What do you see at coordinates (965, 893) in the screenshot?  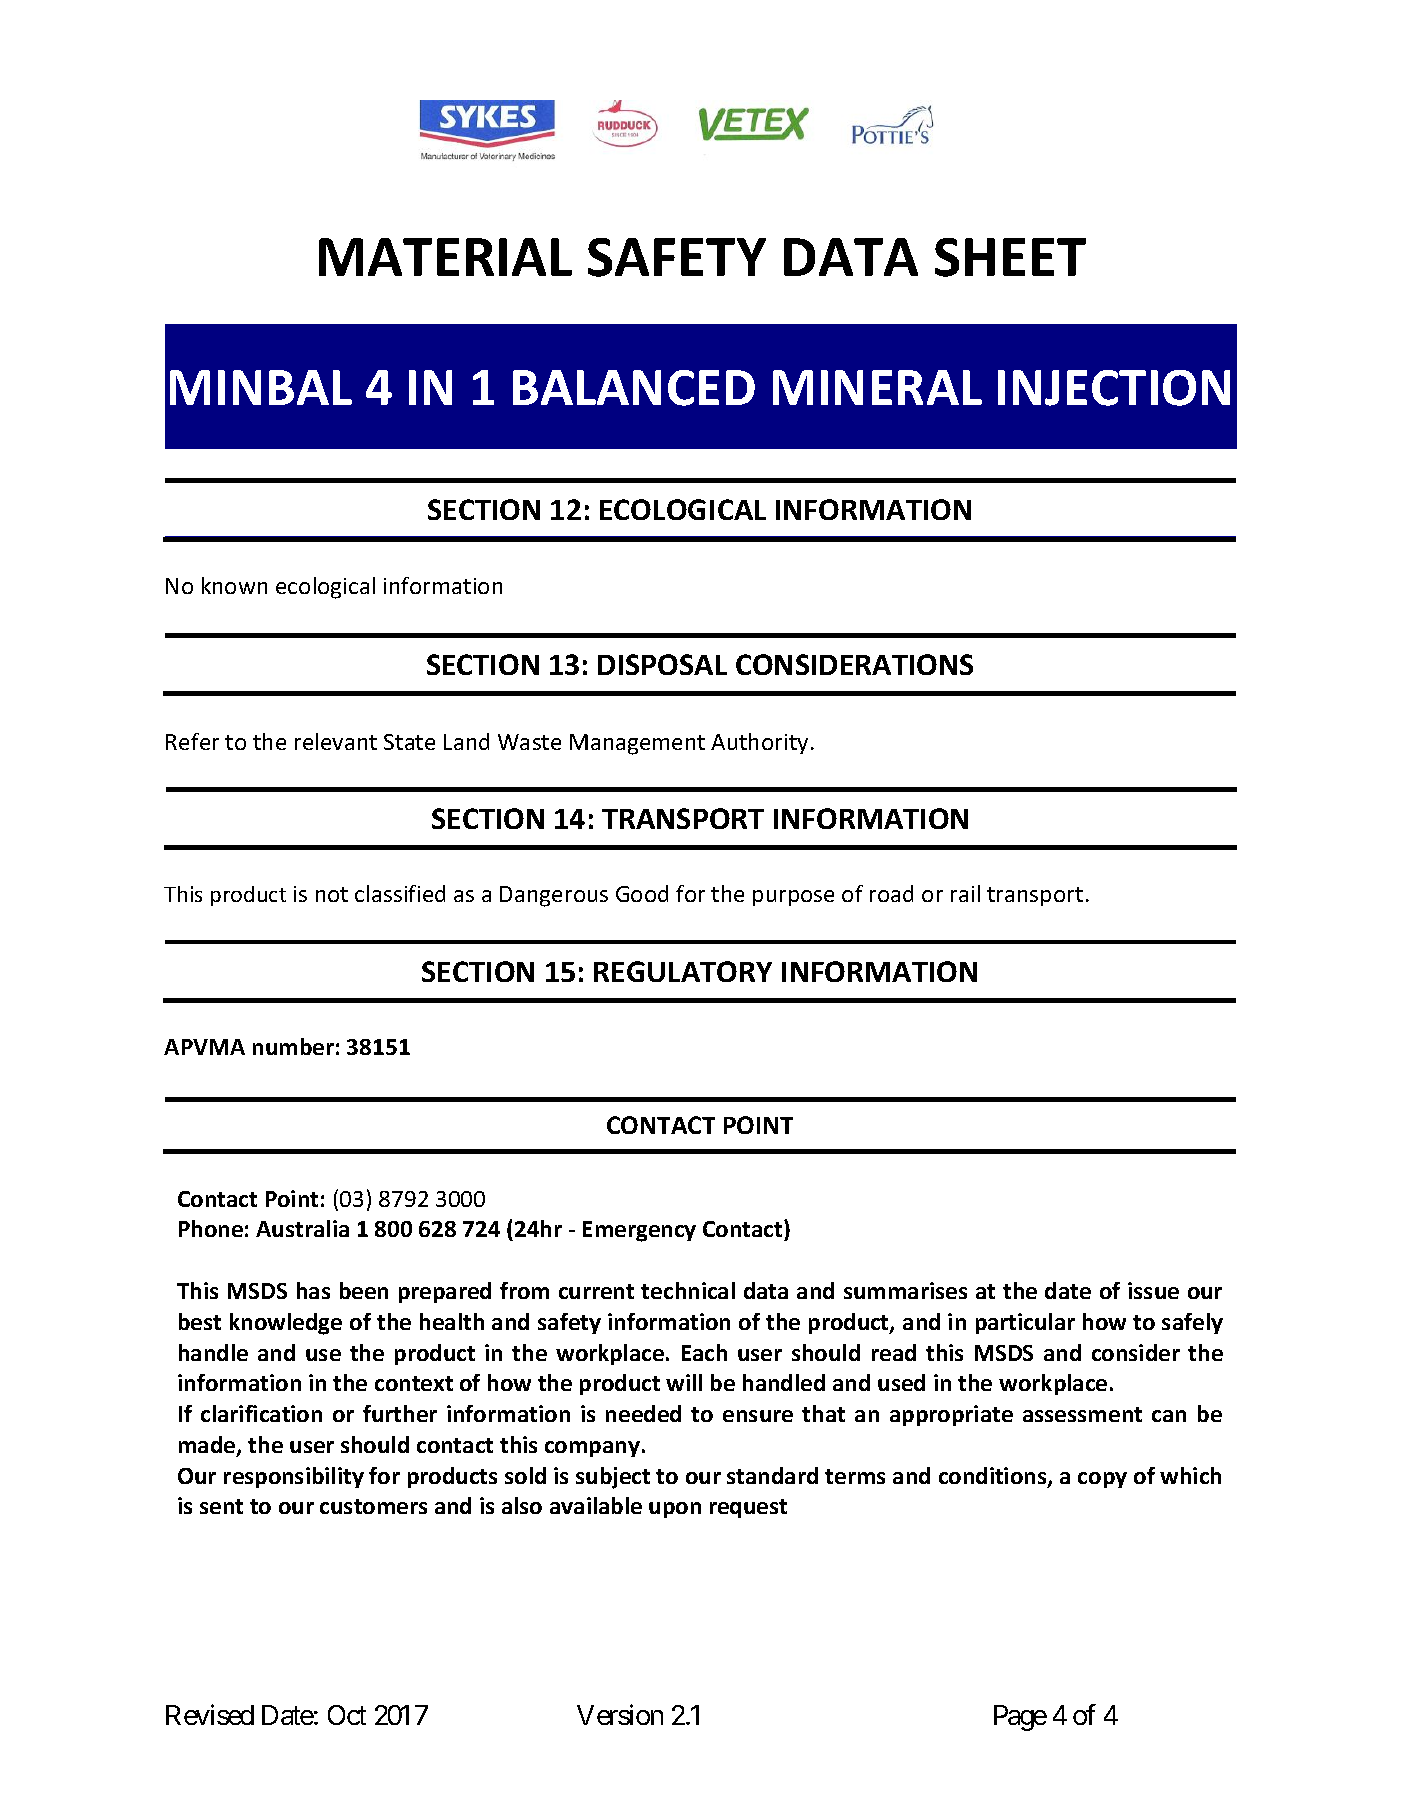 I see `rail` at bounding box center [965, 893].
